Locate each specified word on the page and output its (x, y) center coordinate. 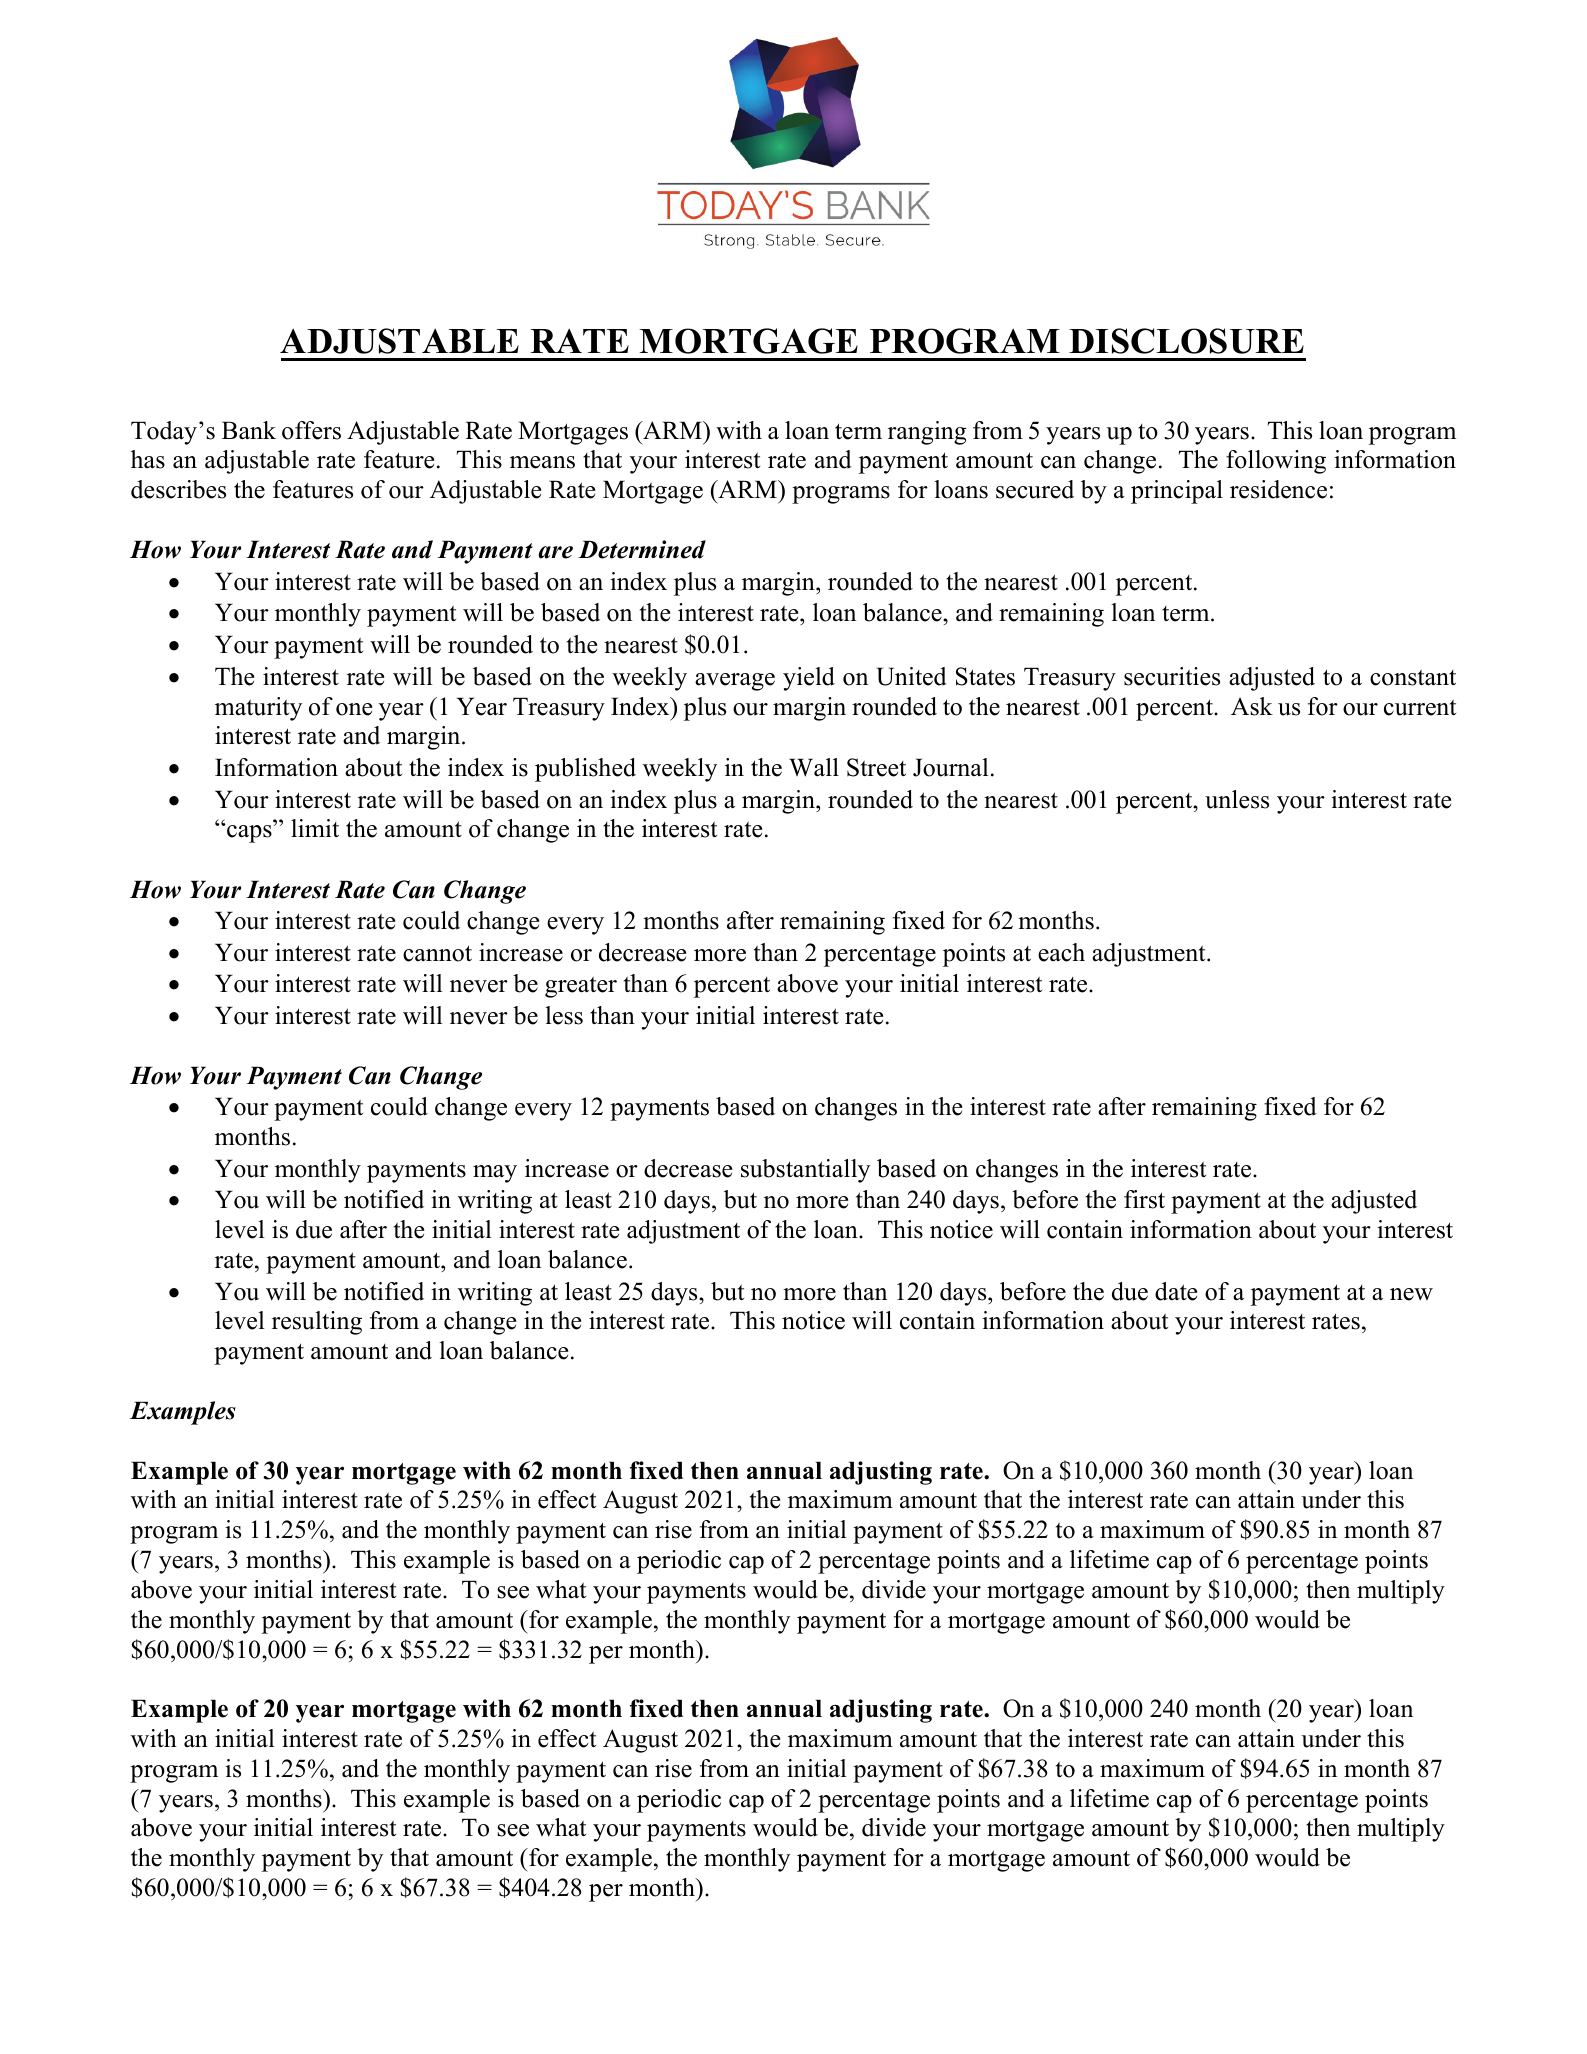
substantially (805, 1171)
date (1176, 1291)
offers (311, 430)
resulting (317, 1323)
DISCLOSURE (1186, 341)
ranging (927, 433)
